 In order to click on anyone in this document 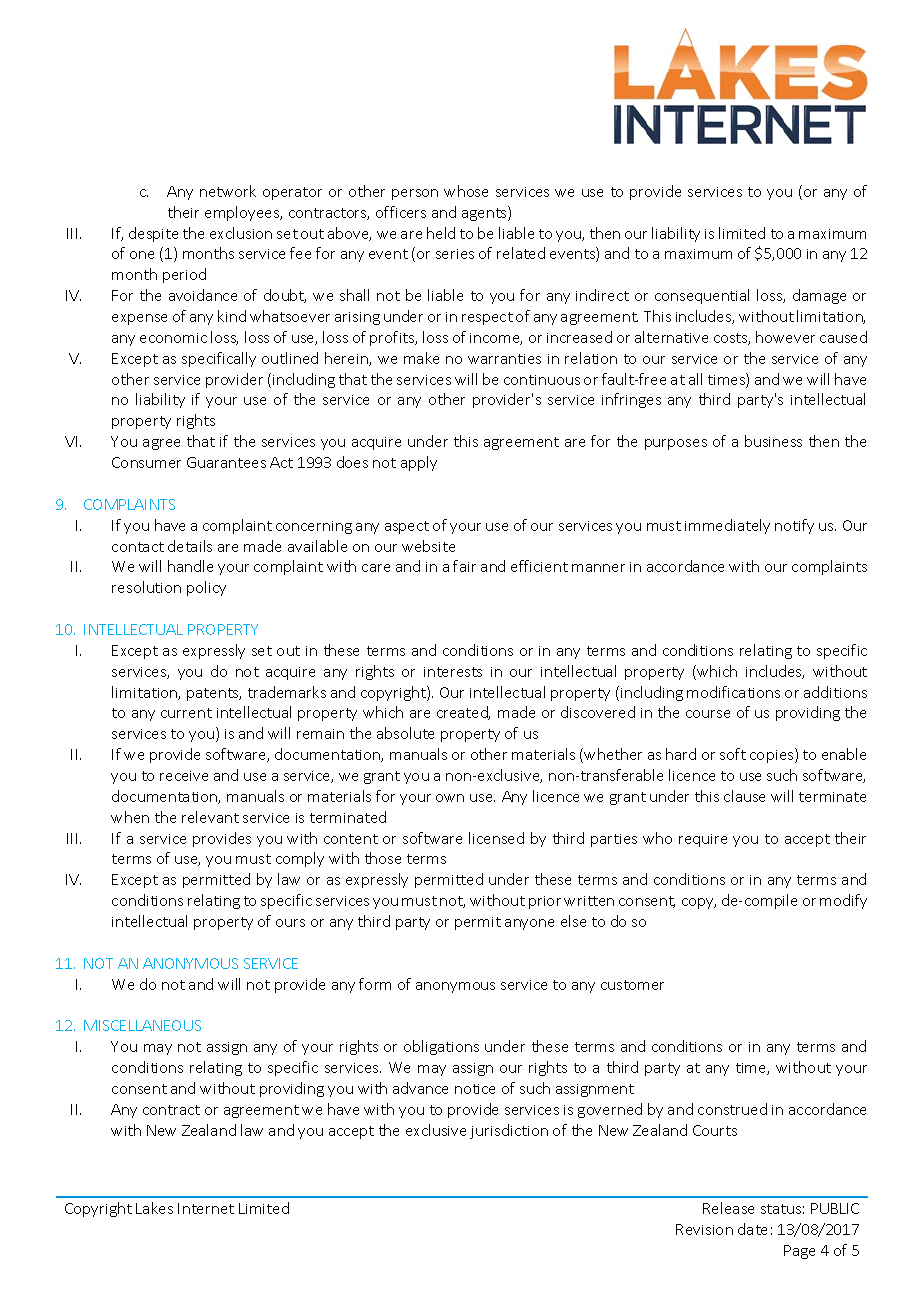, I will do `click(529, 924)`.
